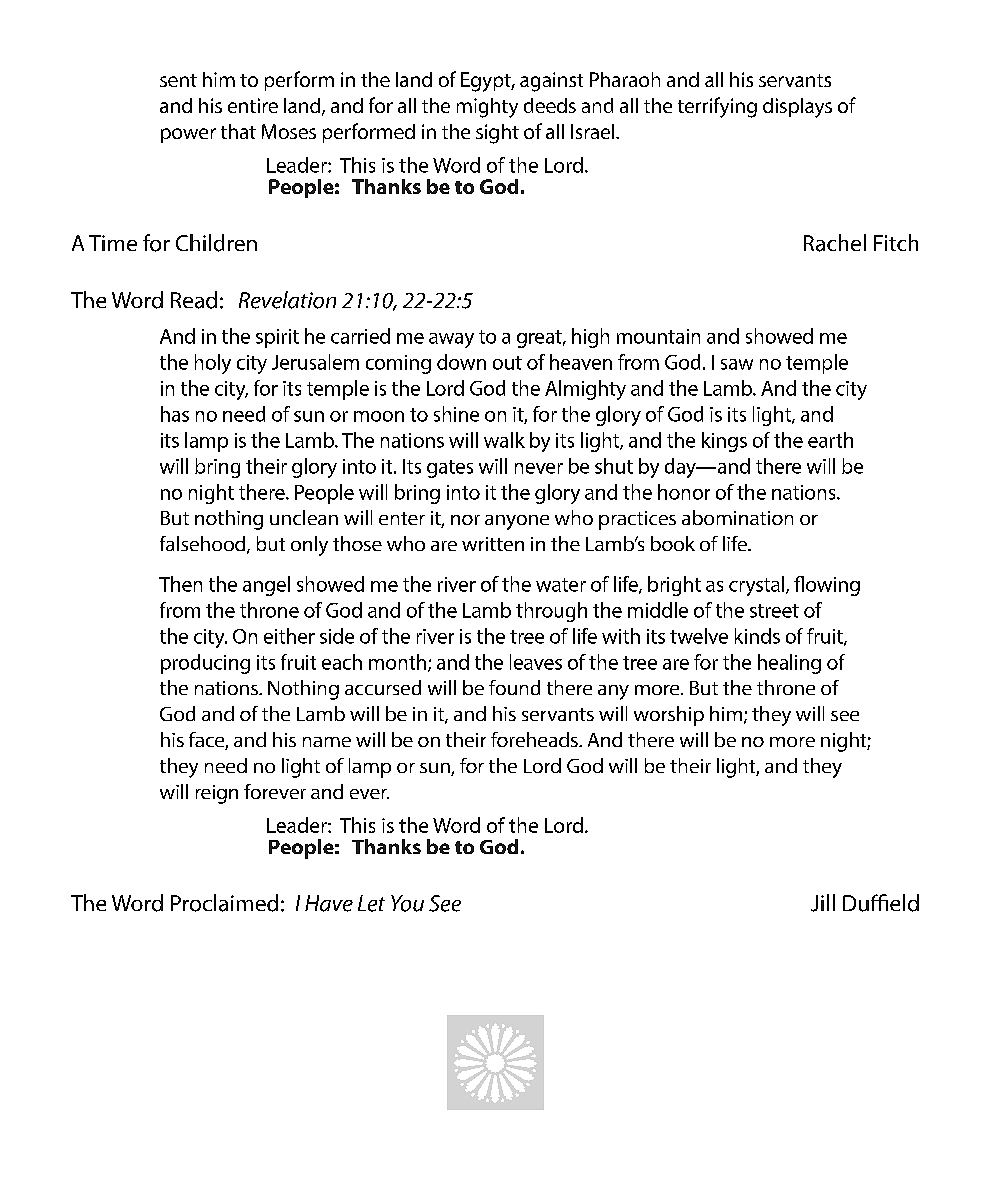 This image has width=991, height=1204. I want to click on You, so click(407, 903).
